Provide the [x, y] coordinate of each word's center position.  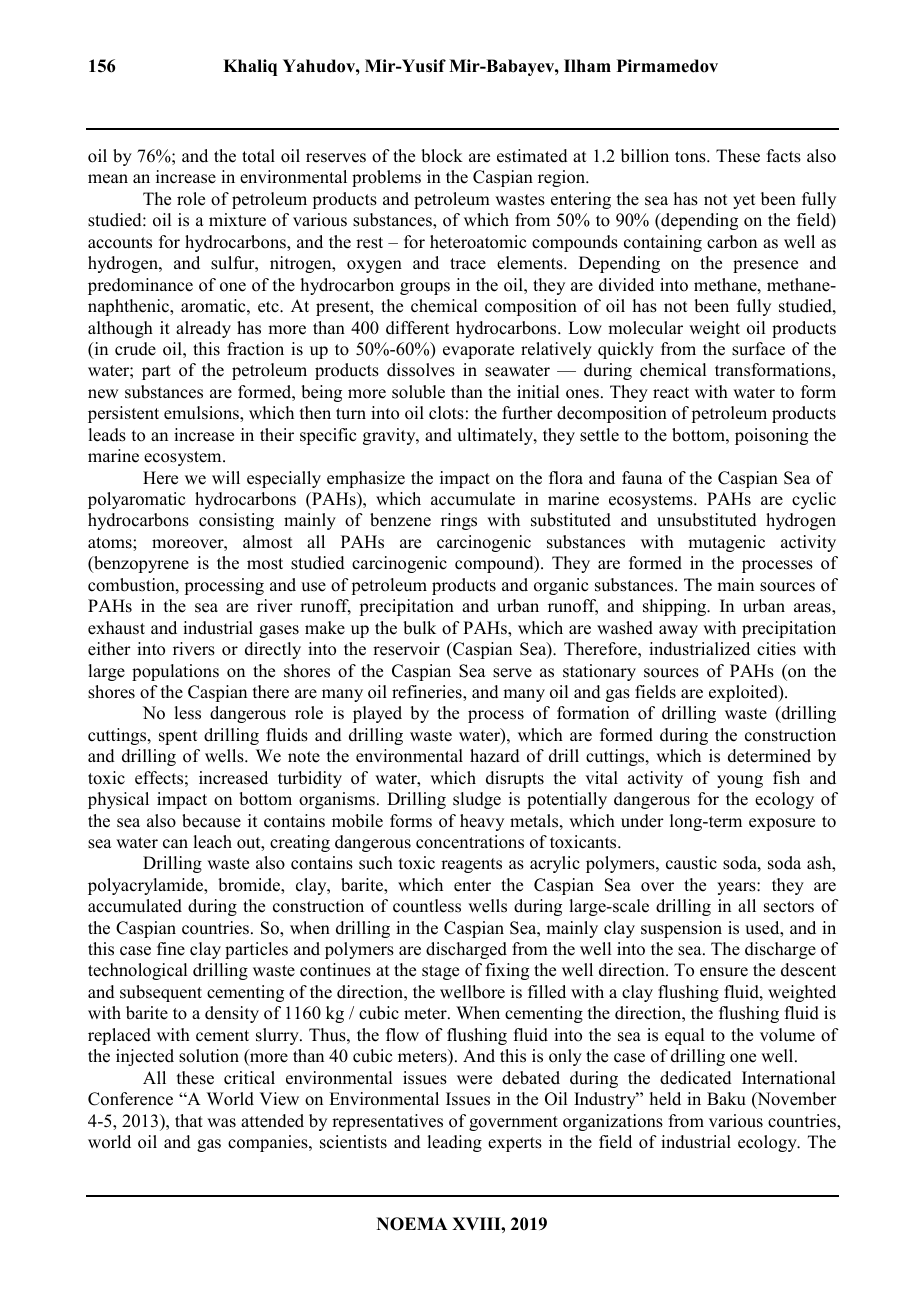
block [442, 156]
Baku [726, 1099]
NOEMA [412, 1224]
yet [744, 201]
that [189, 1120]
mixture [237, 220]
